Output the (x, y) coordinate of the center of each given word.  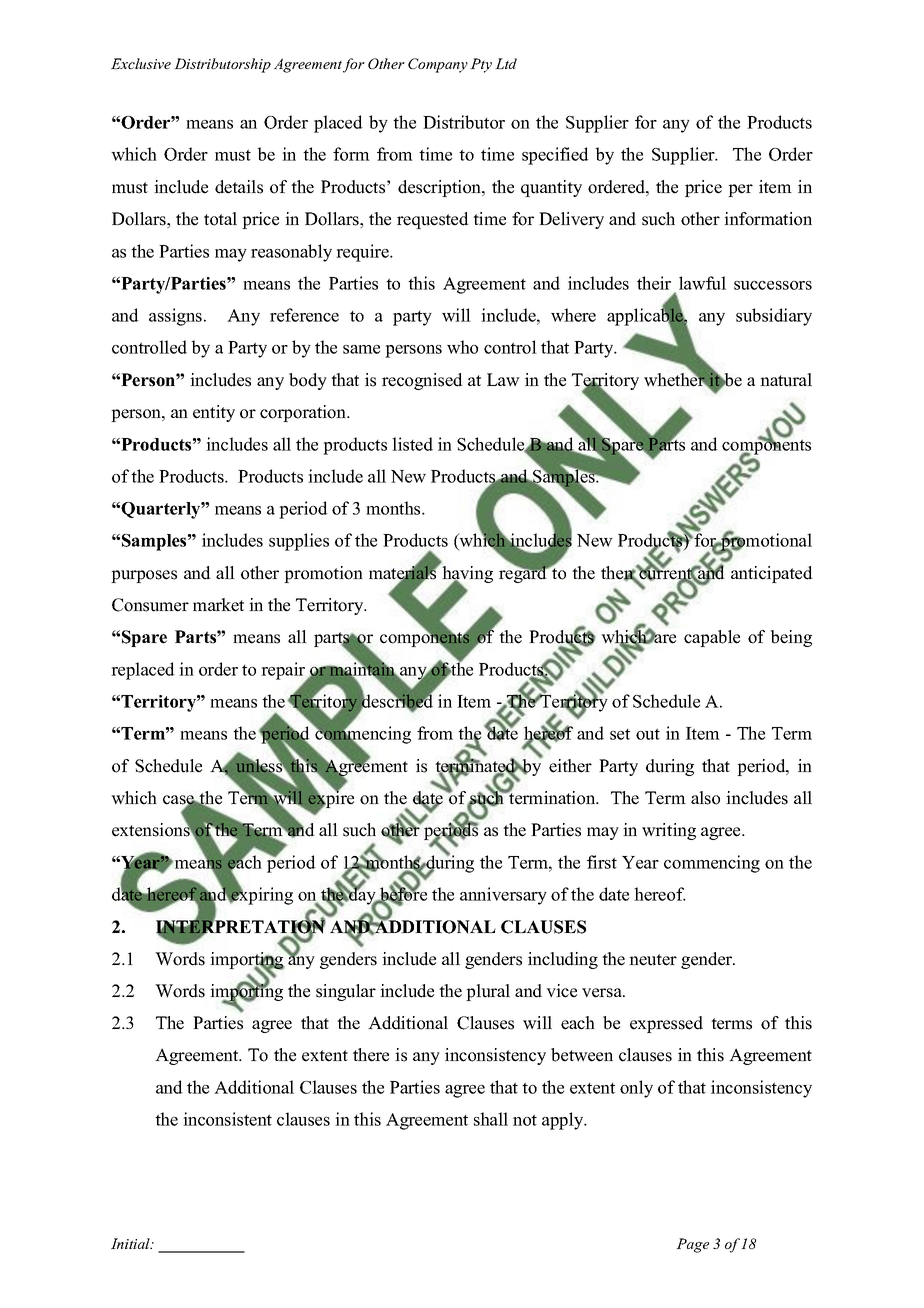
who (462, 347)
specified (555, 156)
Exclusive (141, 63)
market (218, 605)
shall (491, 1119)
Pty (481, 65)
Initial (132, 1243)
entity (214, 413)
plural (488, 992)
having (467, 576)
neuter (653, 960)
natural (786, 380)
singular (346, 992)
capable (712, 638)
